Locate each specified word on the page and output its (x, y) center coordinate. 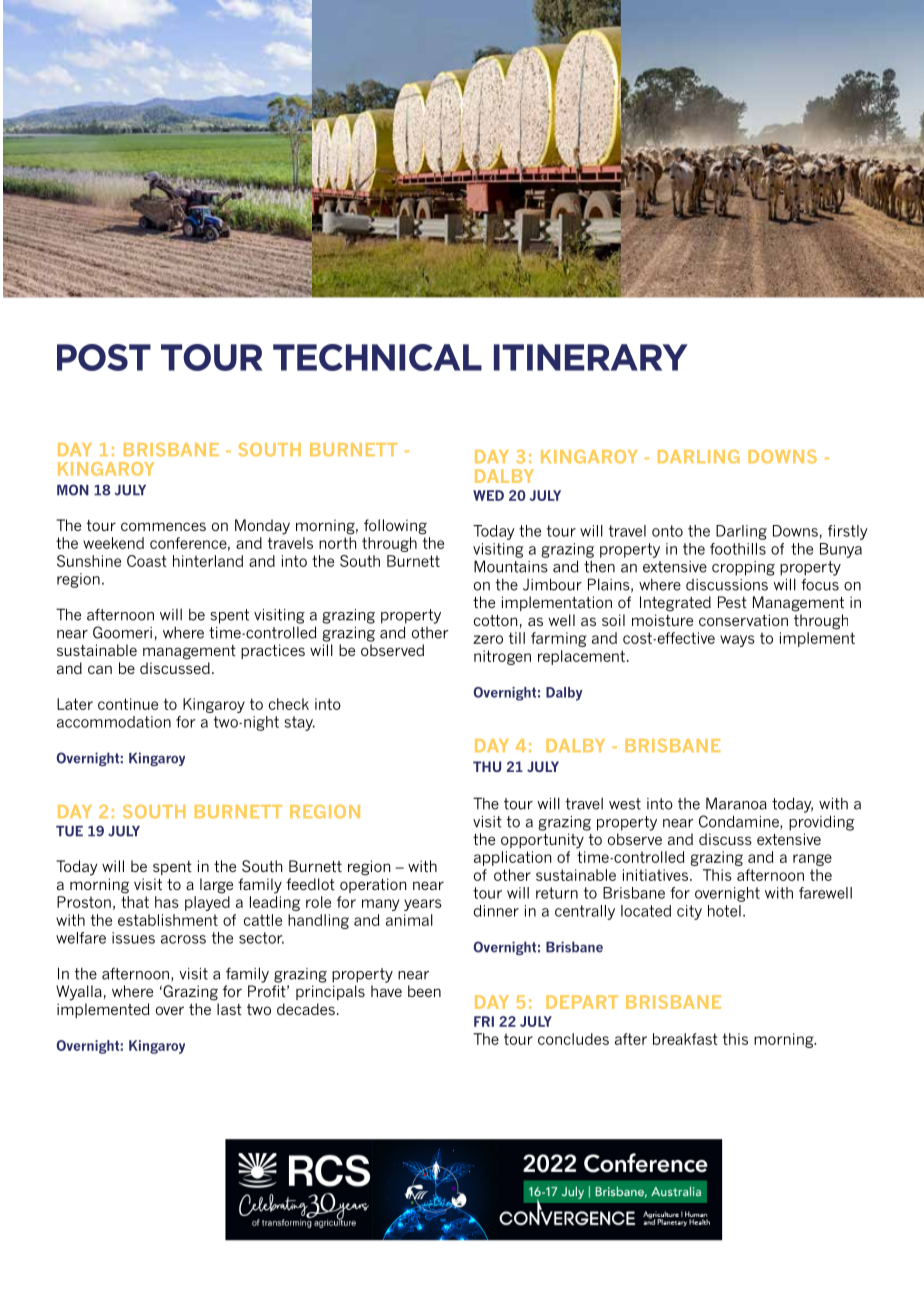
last (229, 1009)
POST (104, 357)
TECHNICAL (377, 357)
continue (128, 704)
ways (737, 641)
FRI (484, 1021)
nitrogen (502, 657)
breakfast (685, 1039)
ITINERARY (591, 357)
